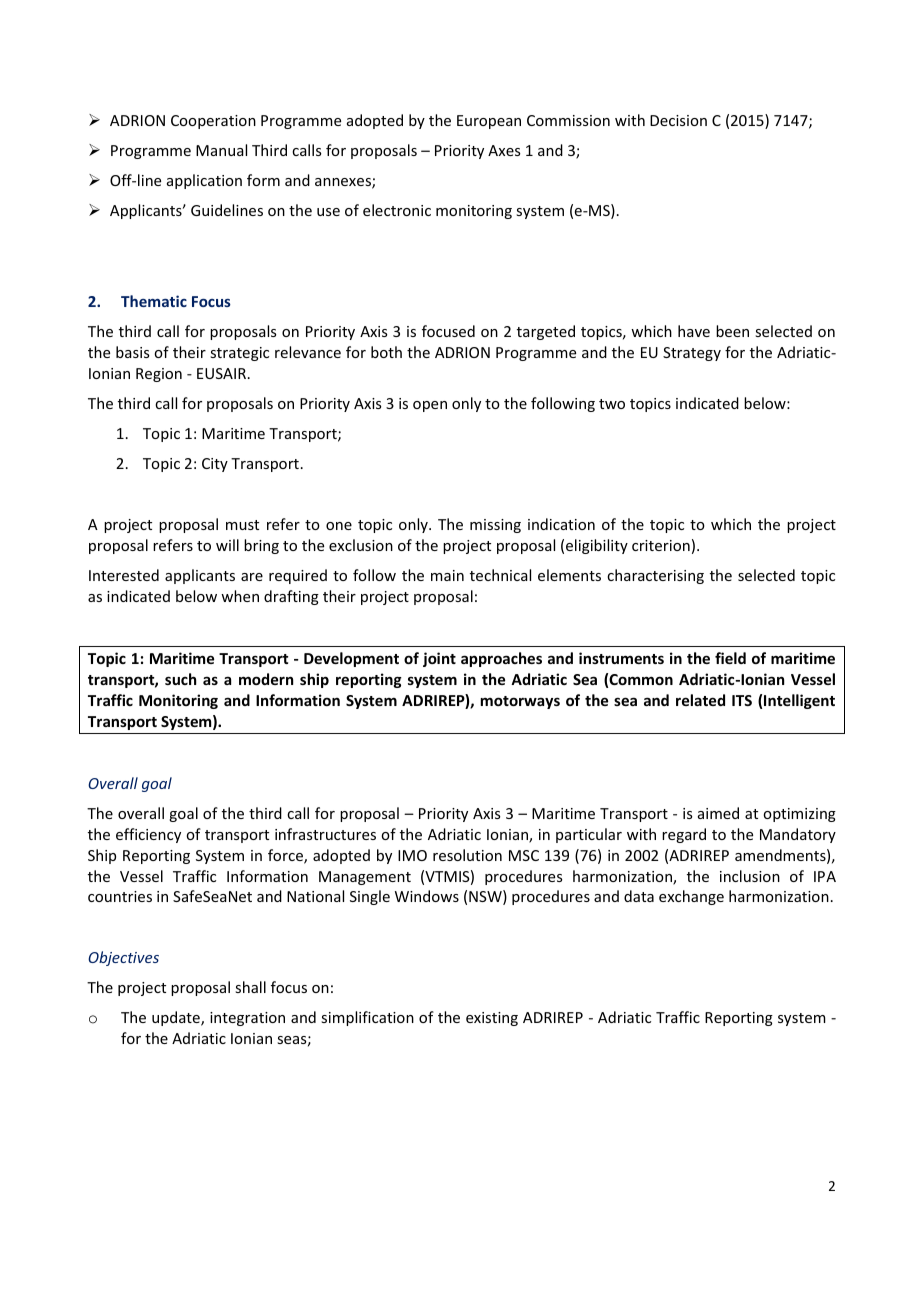 This document has height=1308, width=924. What do you see at coordinates (678, 120) in the document?
I see `Decision` at bounding box center [678, 120].
